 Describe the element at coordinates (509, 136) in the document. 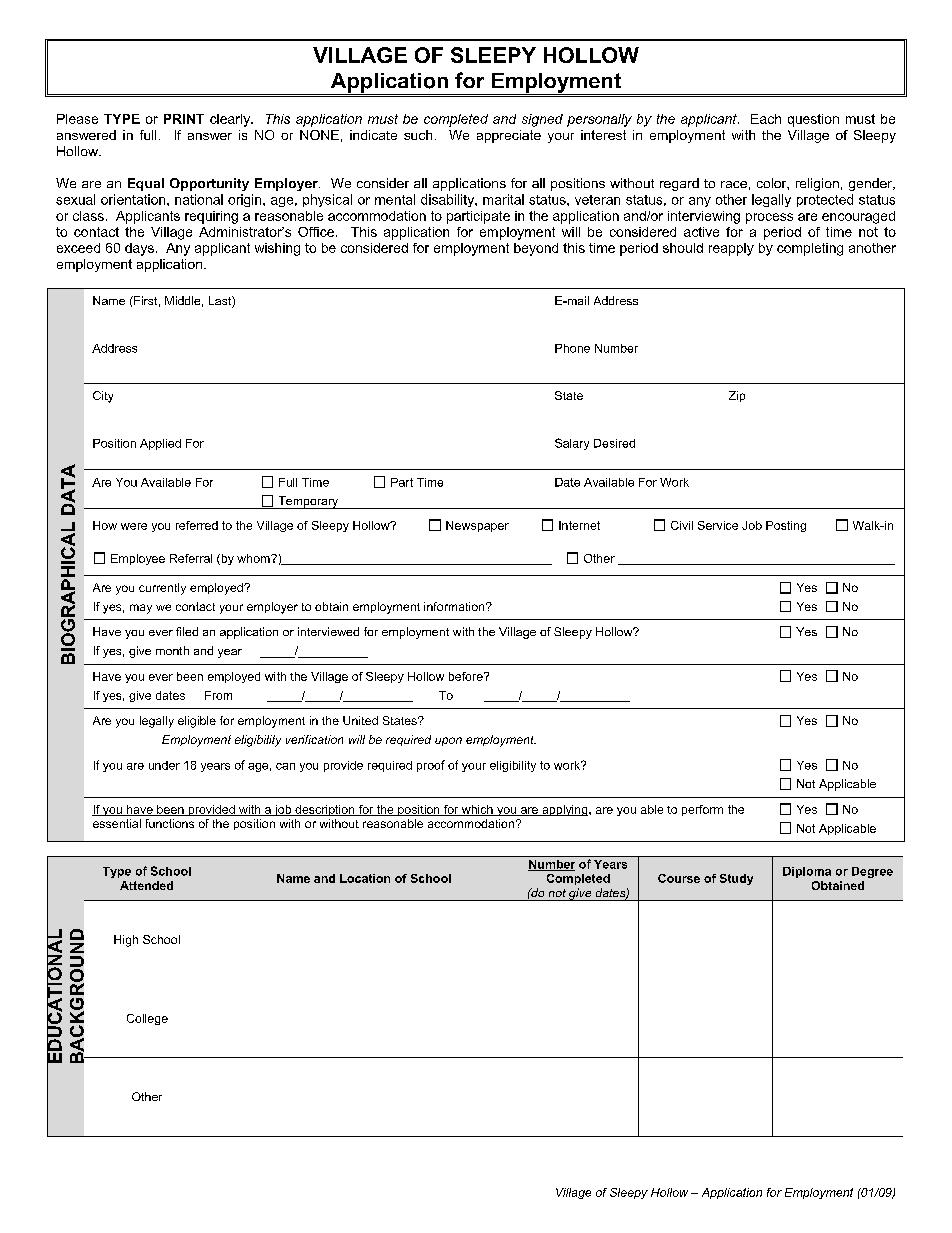

I see `appreciate` at that location.
